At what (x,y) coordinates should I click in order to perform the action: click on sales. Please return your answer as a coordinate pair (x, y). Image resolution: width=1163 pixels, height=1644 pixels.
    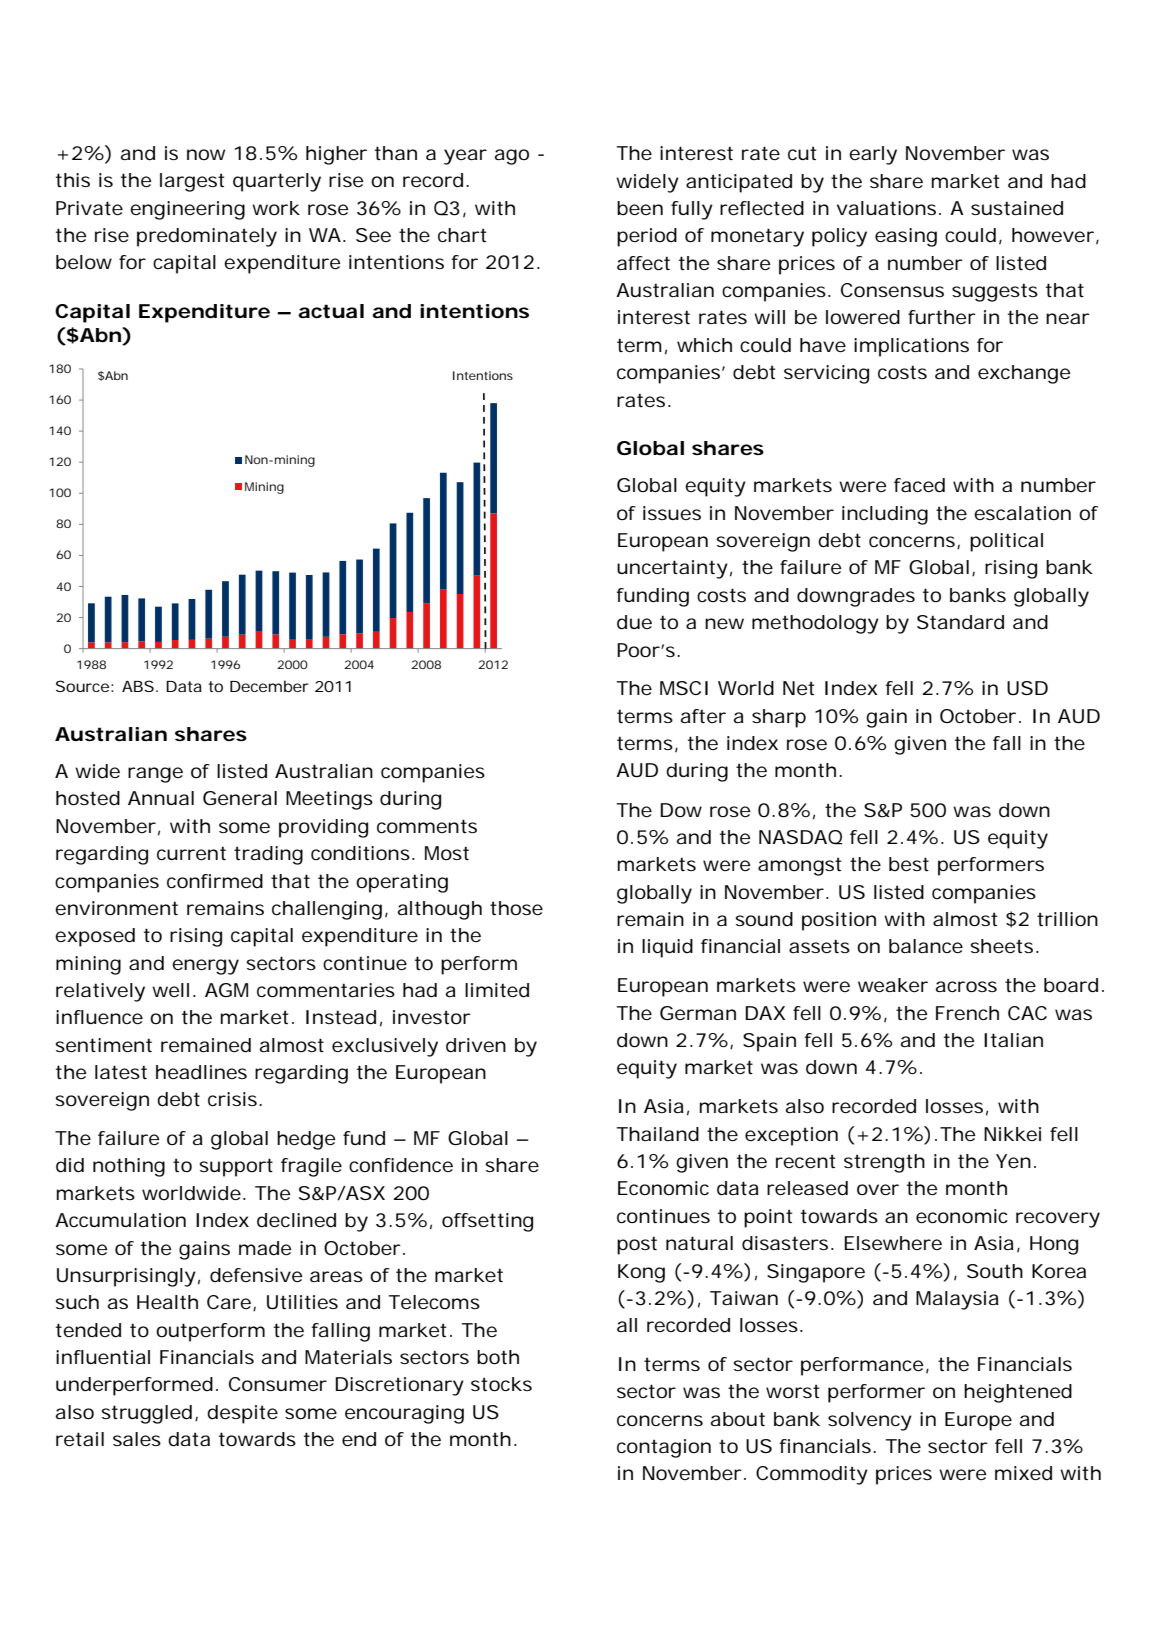
    Looking at the image, I should click on (137, 1439).
